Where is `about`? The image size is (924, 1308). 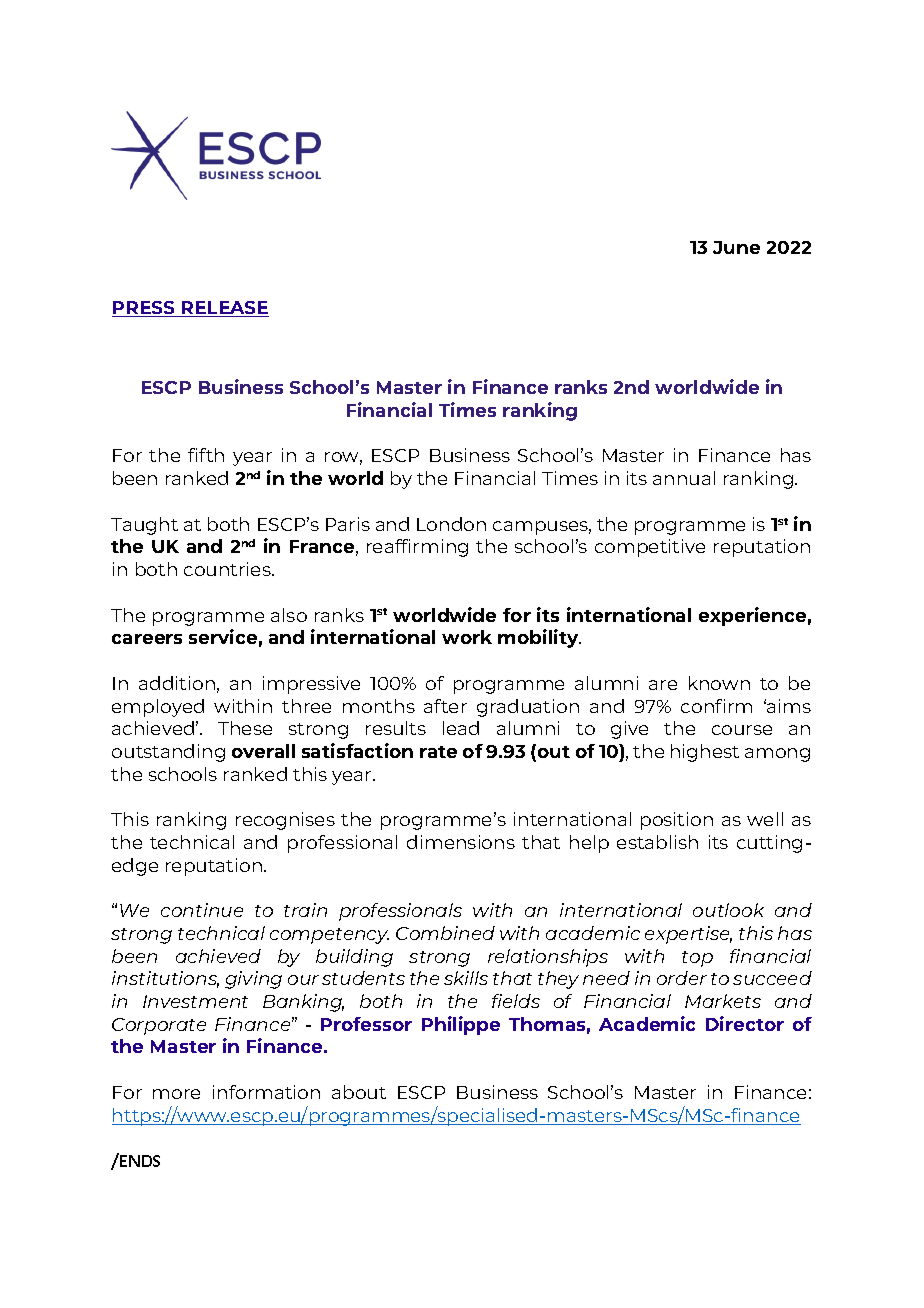
about is located at coordinates (359, 1092).
